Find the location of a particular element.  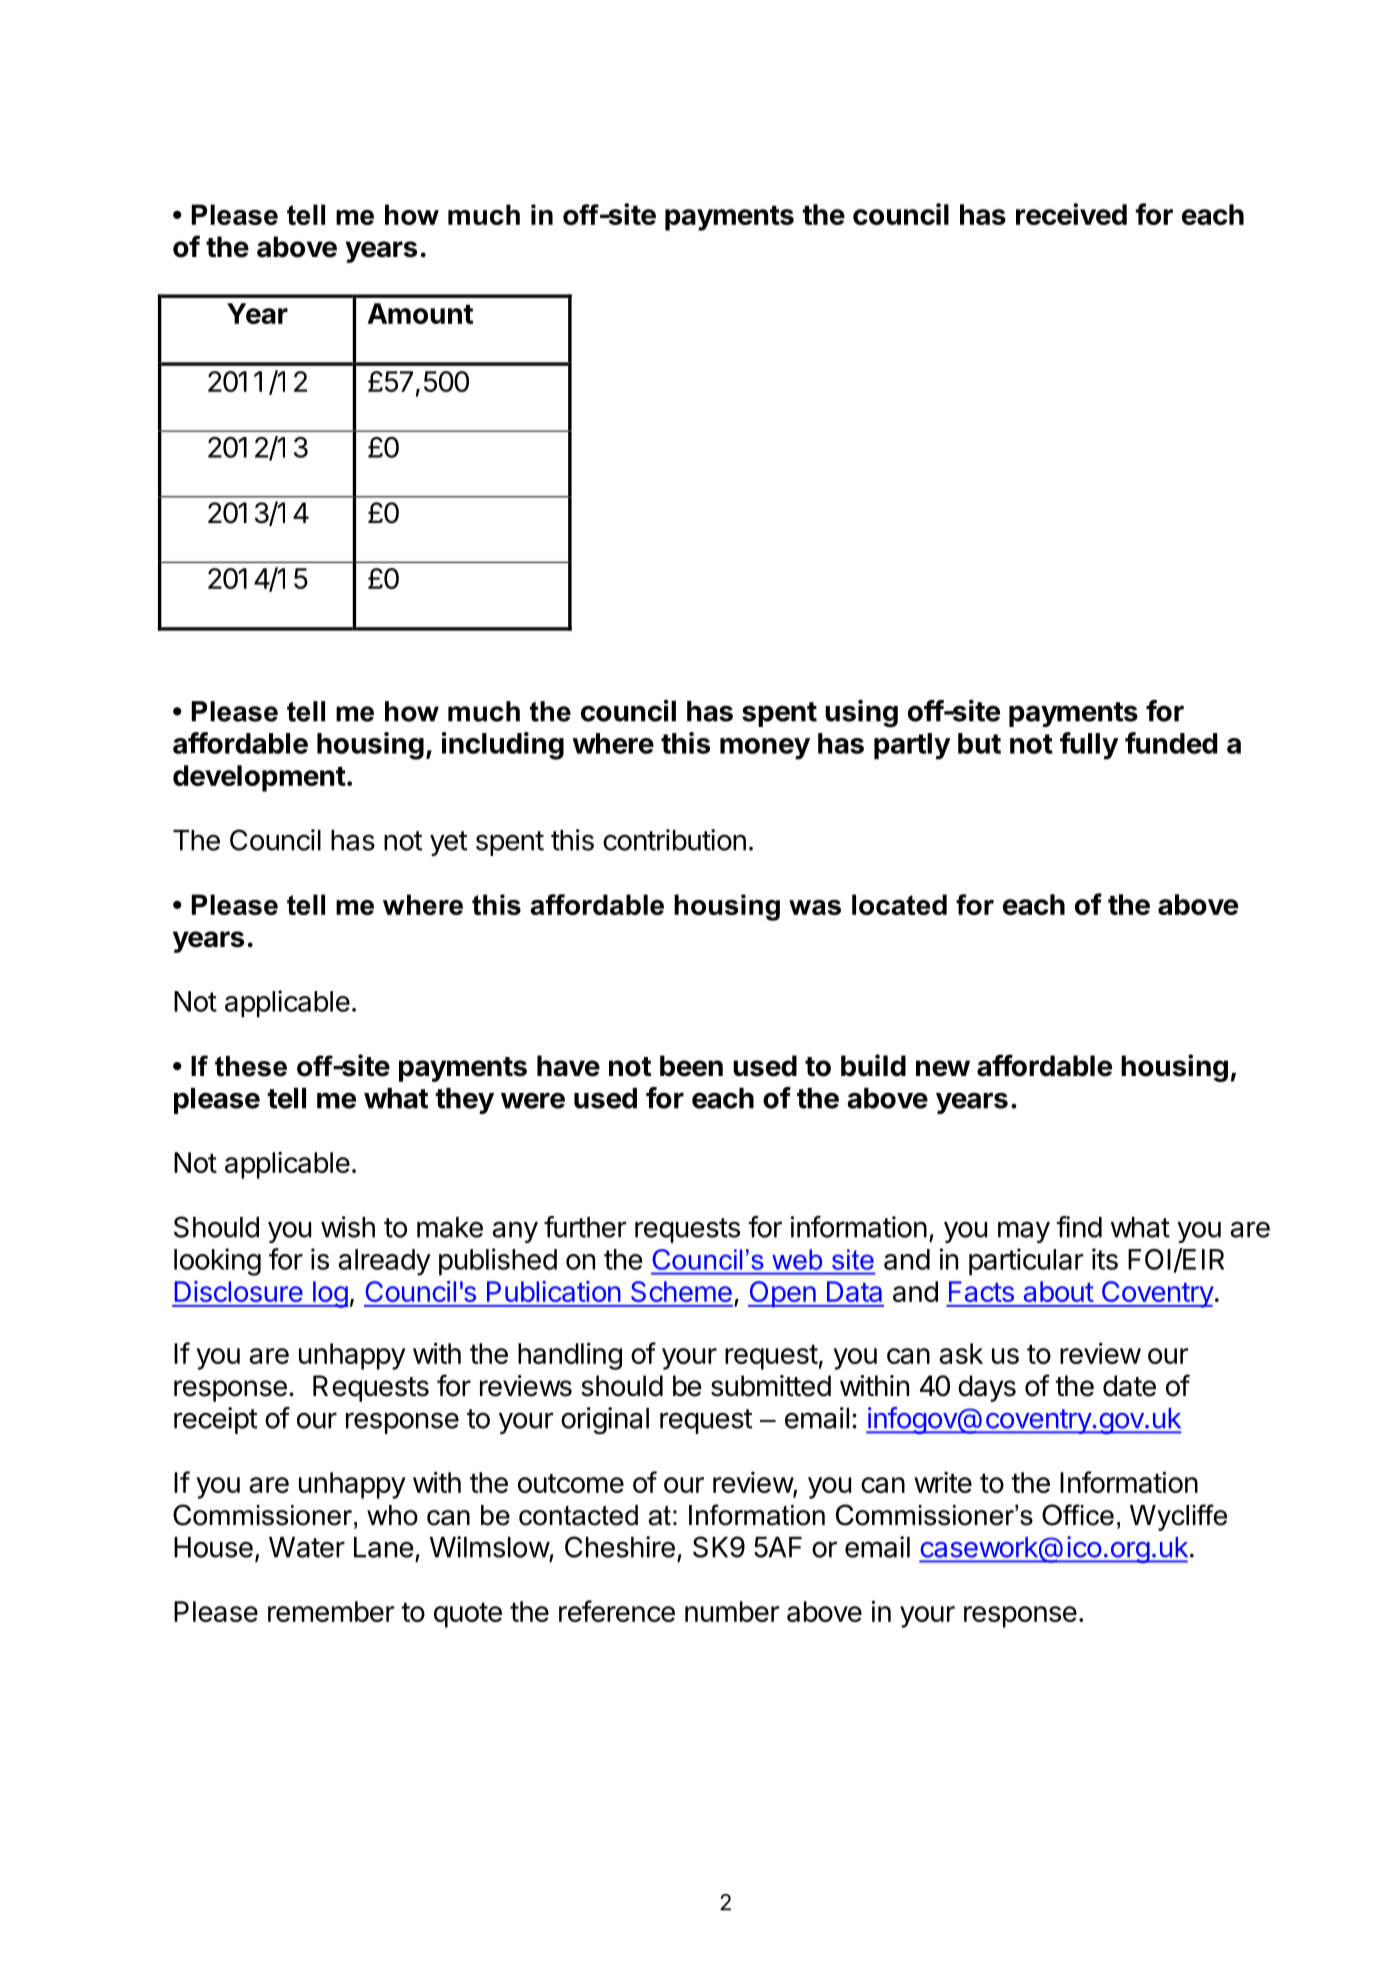

number is located at coordinates (732, 1611).
